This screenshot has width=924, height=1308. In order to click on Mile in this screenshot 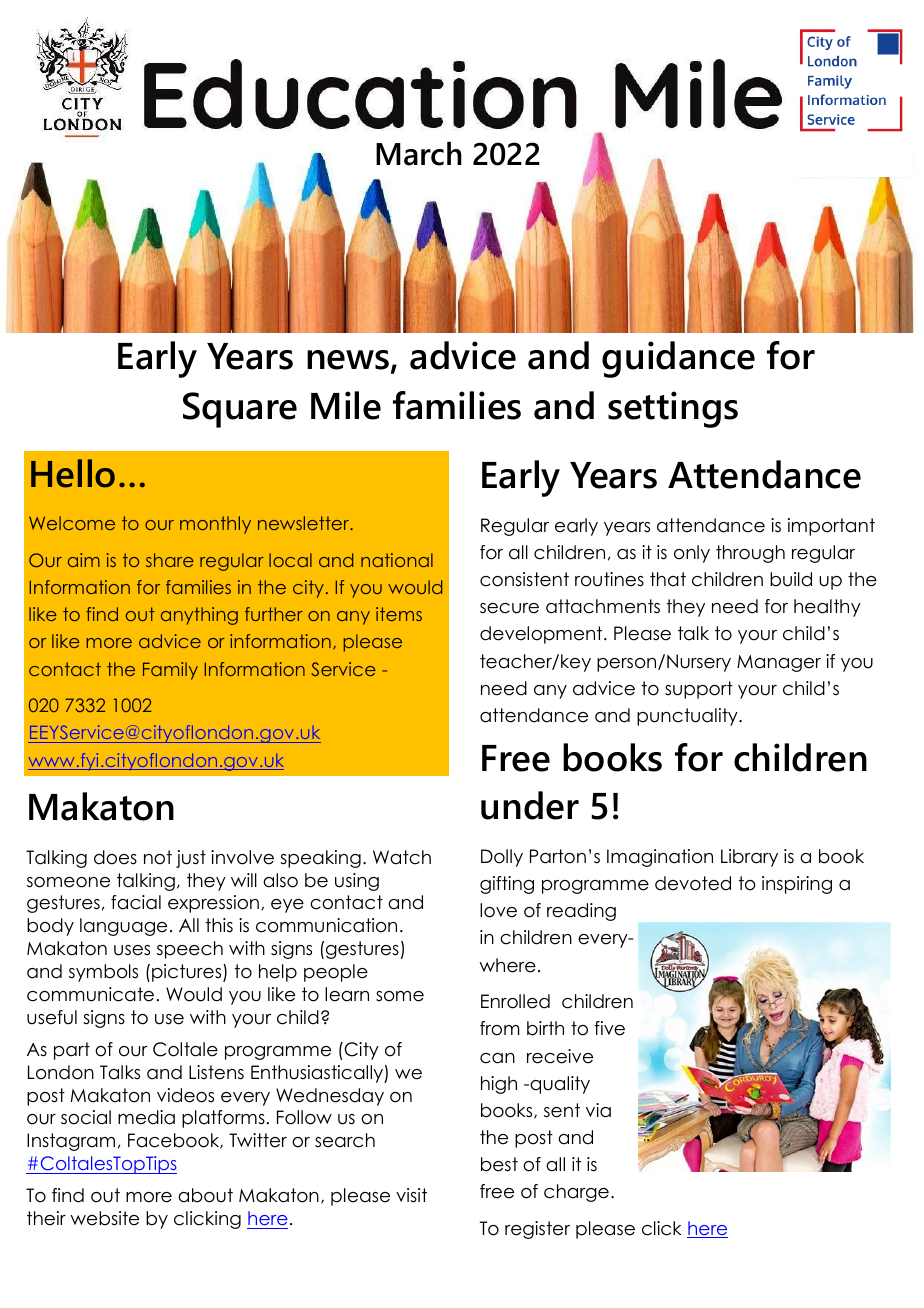, I will do `click(346, 405)`.
